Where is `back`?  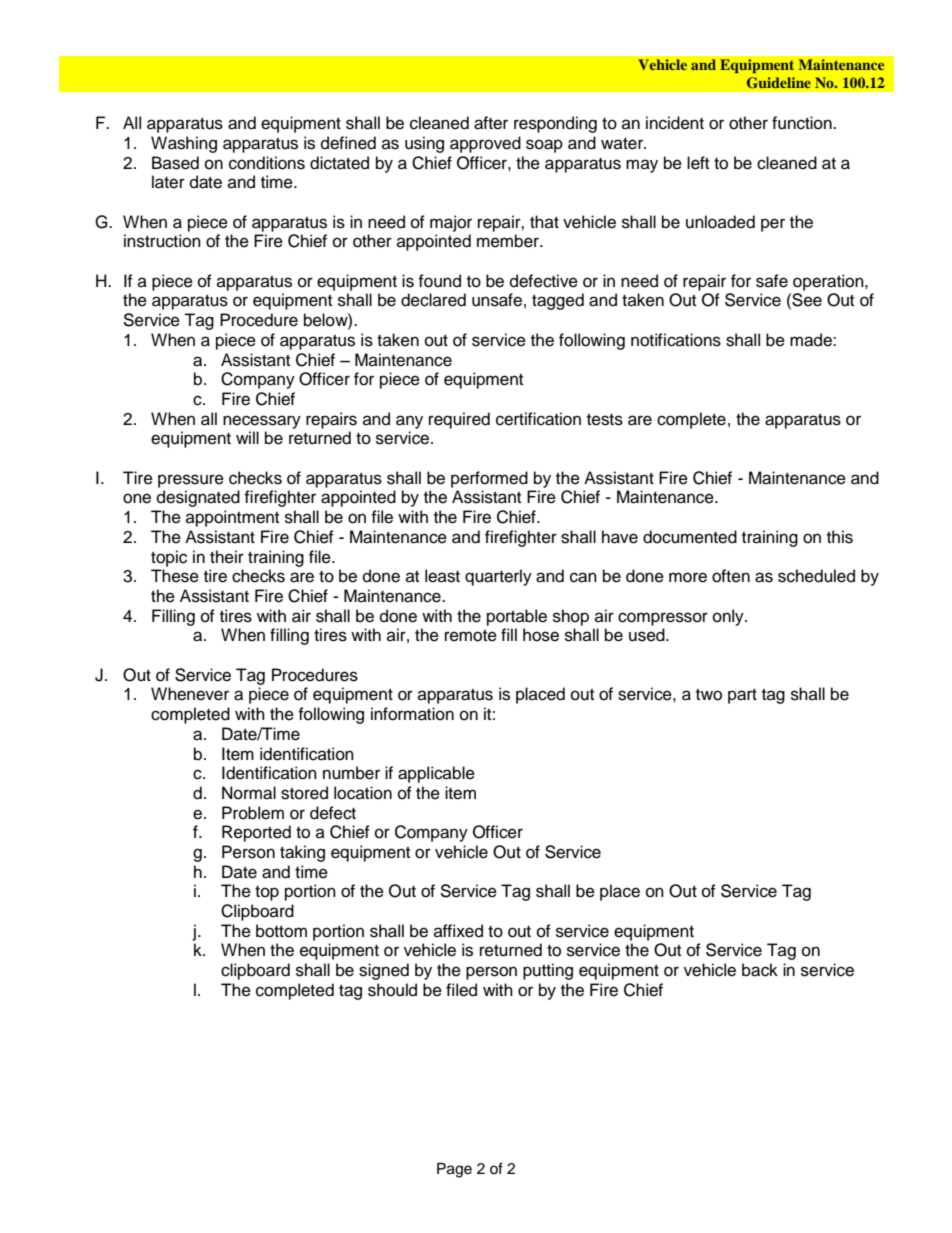 back is located at coordinates (760, 970).
